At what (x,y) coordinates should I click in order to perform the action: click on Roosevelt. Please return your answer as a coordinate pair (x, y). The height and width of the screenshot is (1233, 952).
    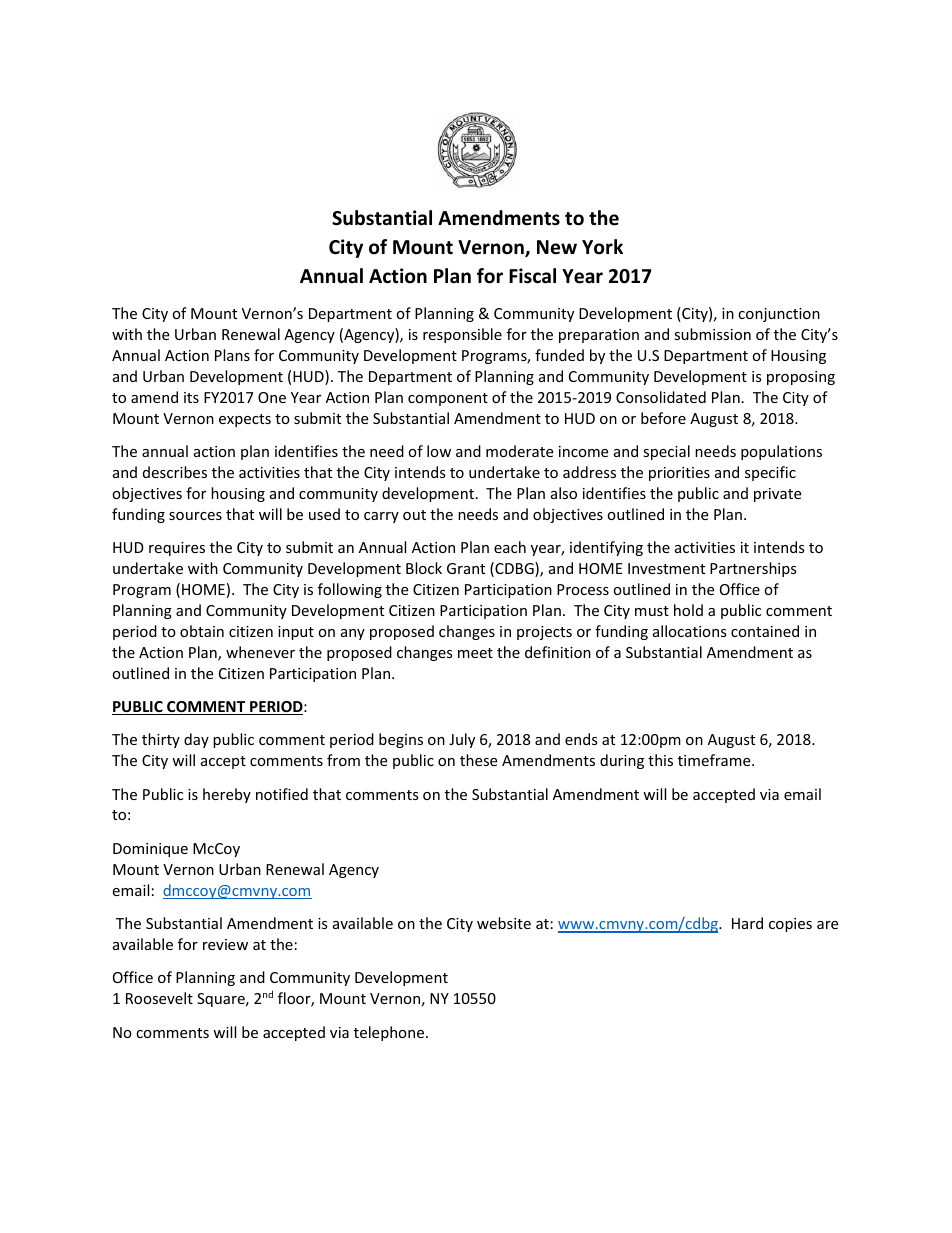
    Looking at the image, I should click on (159, 998).
